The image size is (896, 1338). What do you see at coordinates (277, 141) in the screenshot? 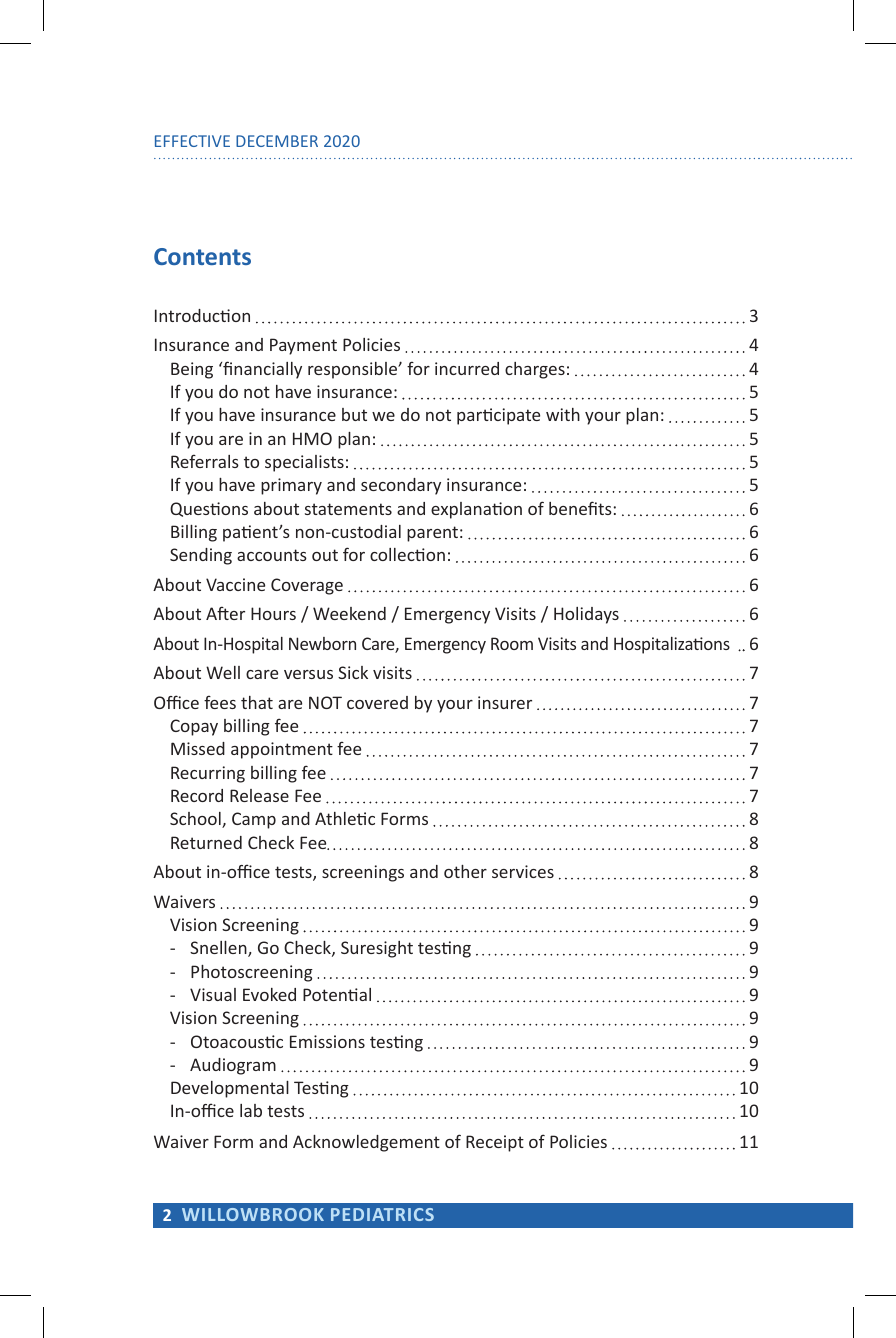
I see `DECEMBER` at bounding box center [277, 141].
